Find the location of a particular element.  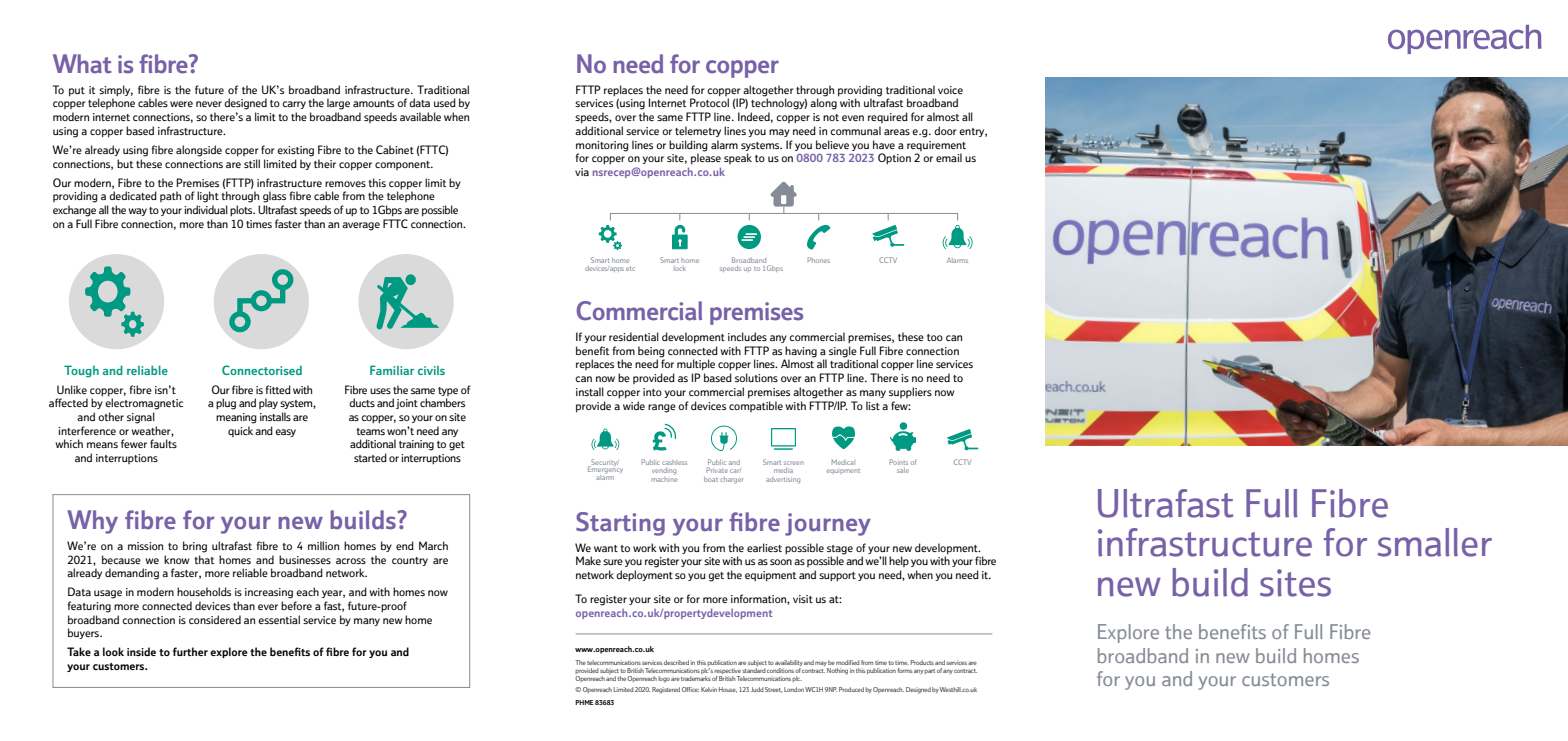

plots is located at coordinates (242, 210).
